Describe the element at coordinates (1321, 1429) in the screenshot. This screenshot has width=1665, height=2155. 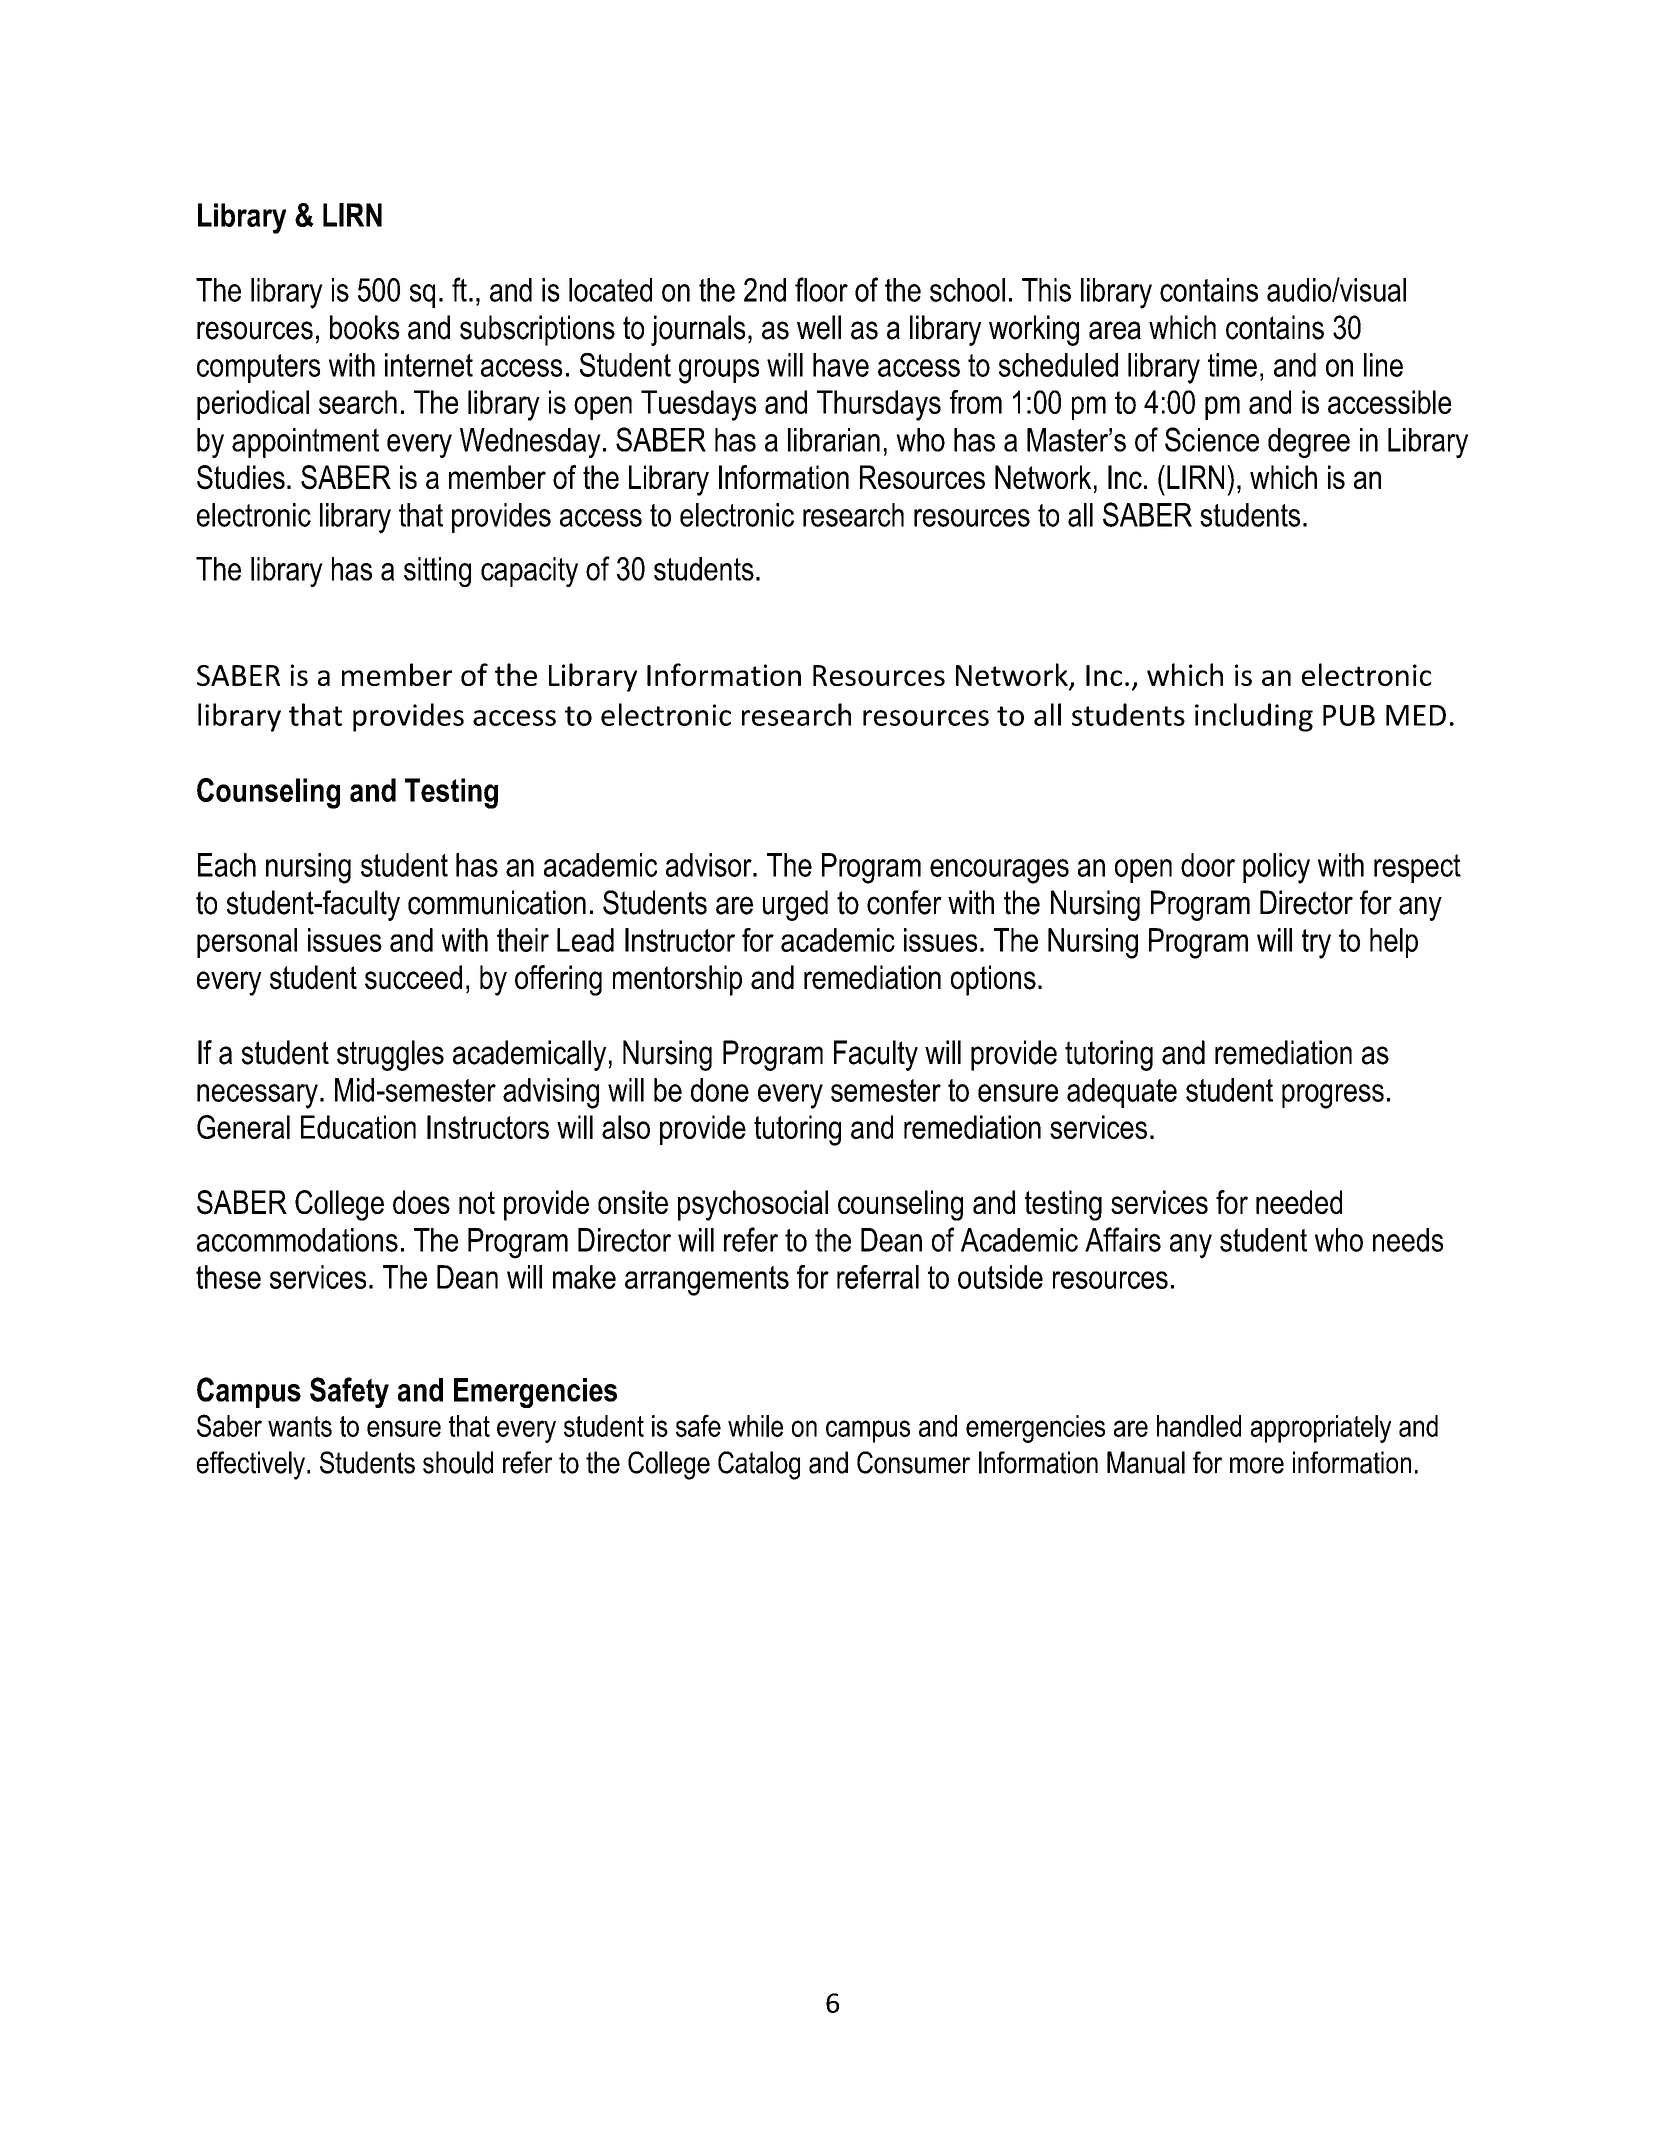
I see `appropriately` at that location.
